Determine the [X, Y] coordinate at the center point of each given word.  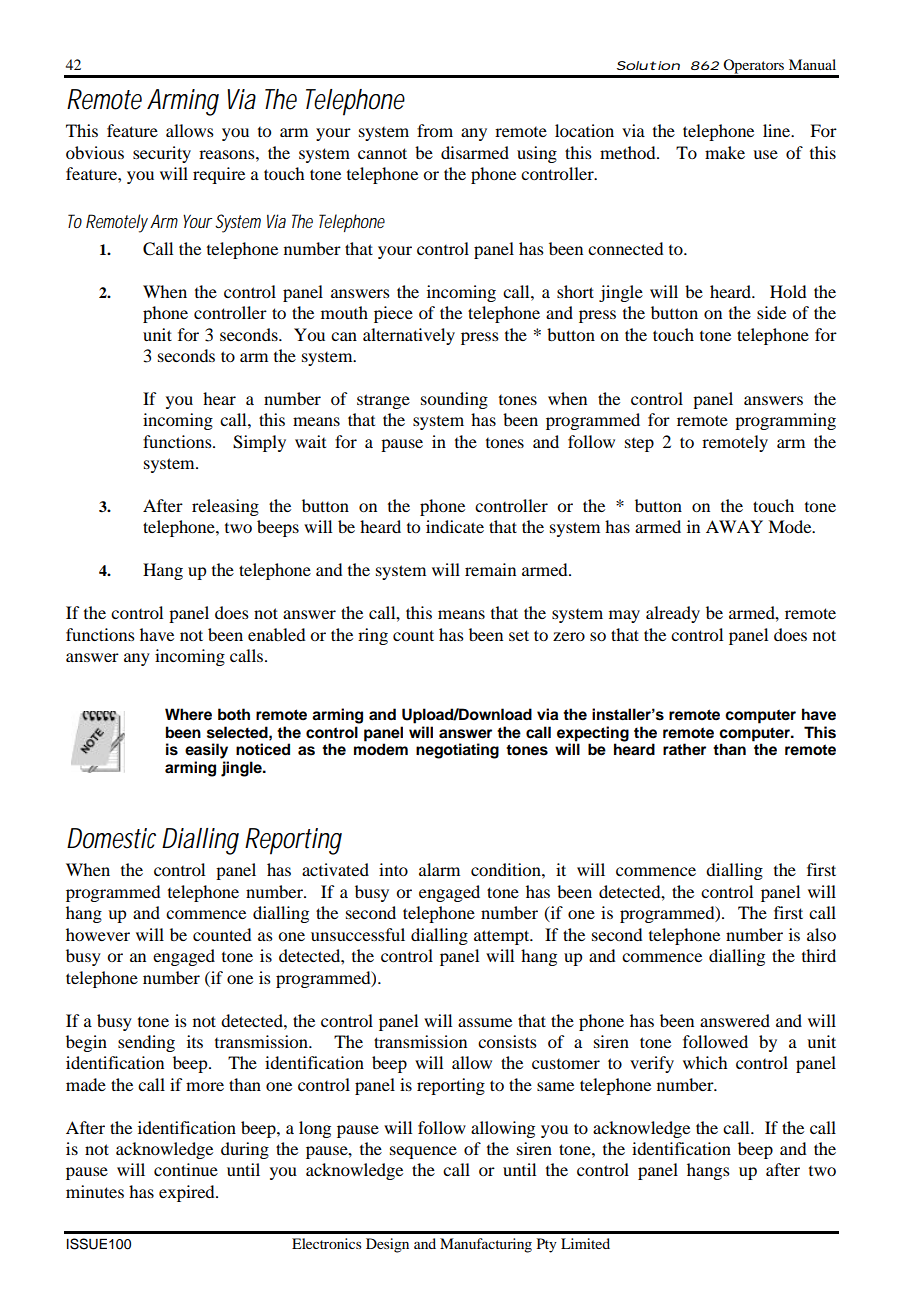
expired [188, 1193]
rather [684, 749]
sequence [423, 1152]
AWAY [734, 526]
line [778, 130]
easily [206, 751]
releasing [225, 507]
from [435, 130]
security [162, 154]
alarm [439, 869]
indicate [455, 526]
